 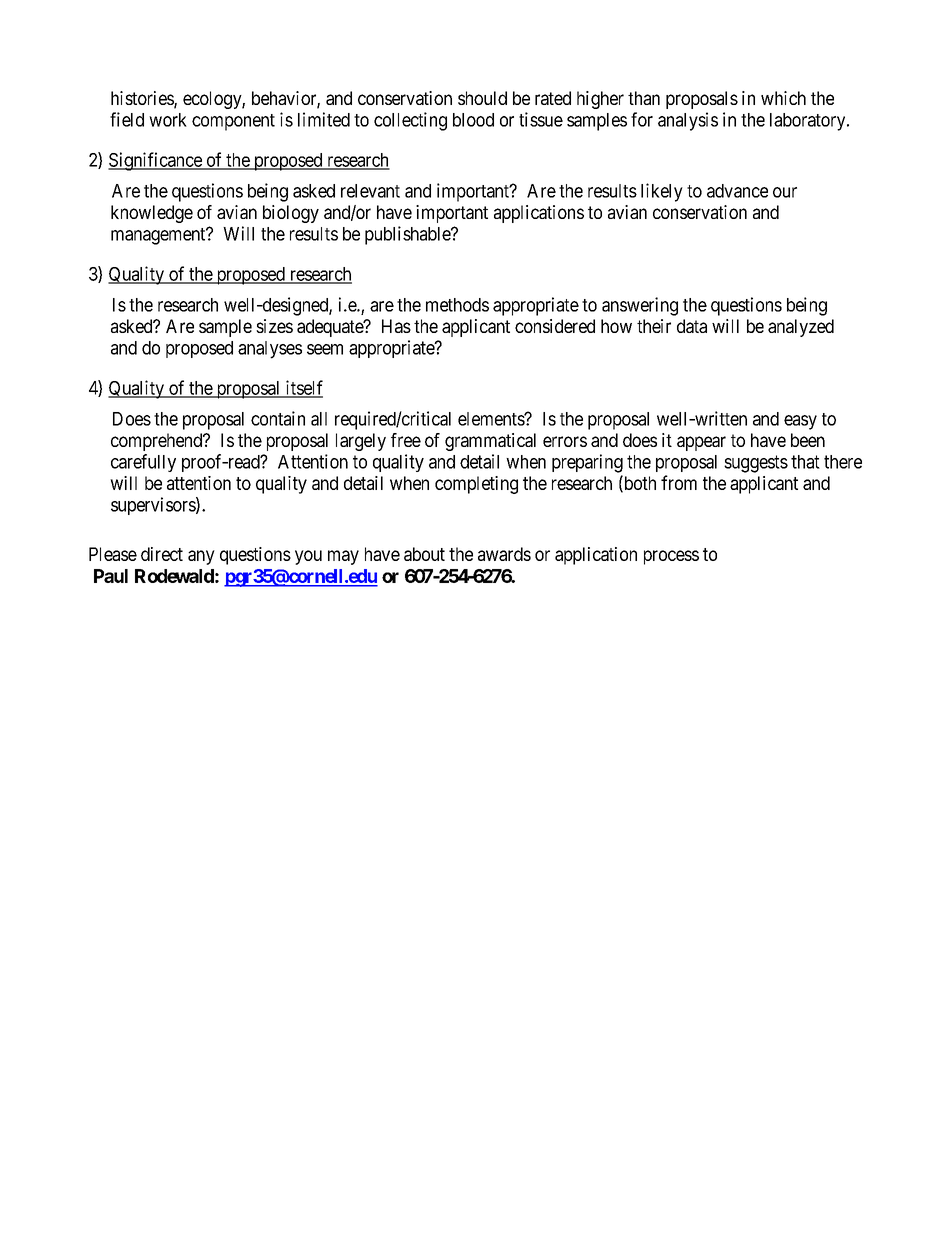 I want to click on which, so click(x=783, y=98).
